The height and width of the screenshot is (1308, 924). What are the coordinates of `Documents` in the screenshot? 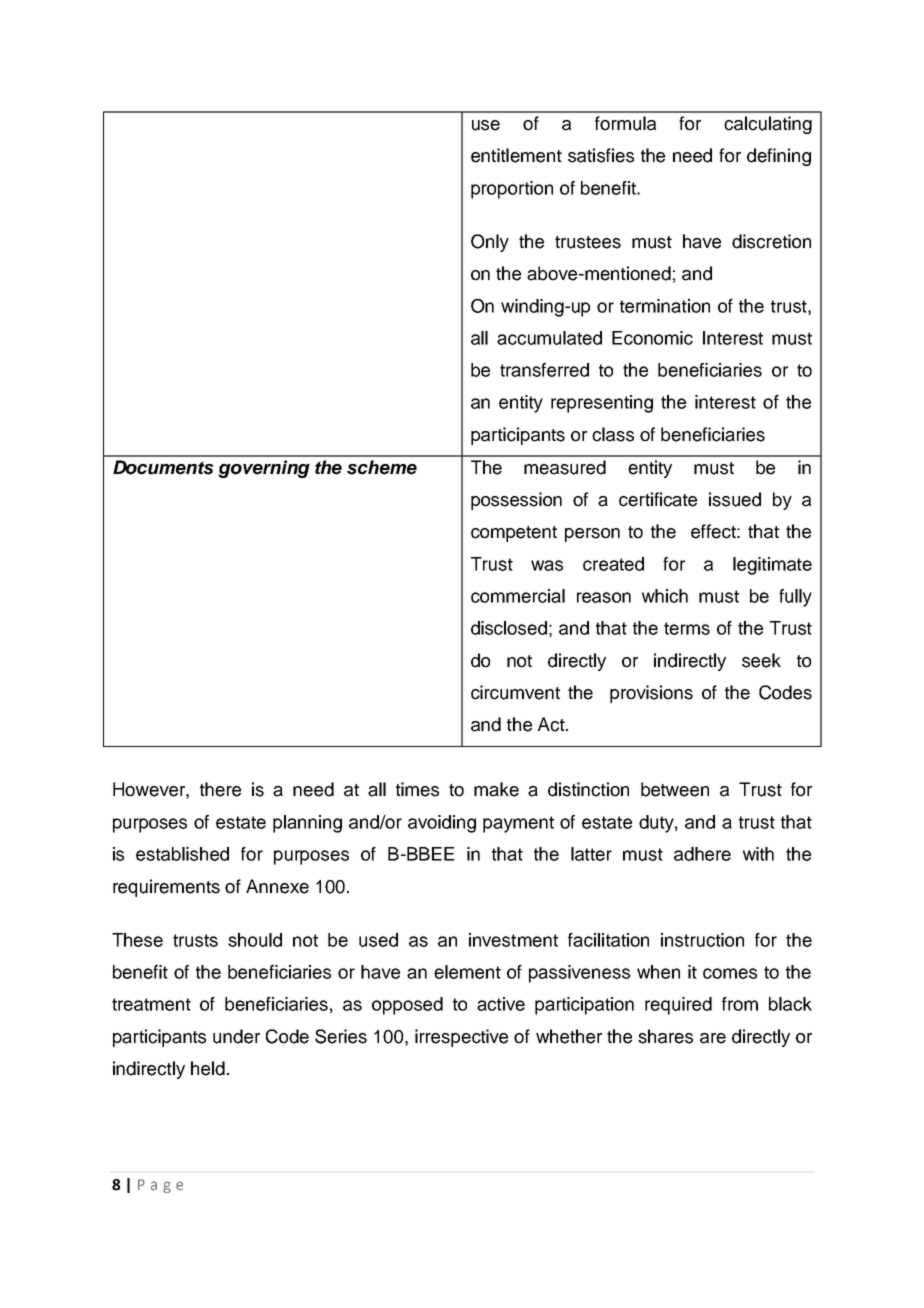 It's located at (163, 467).
